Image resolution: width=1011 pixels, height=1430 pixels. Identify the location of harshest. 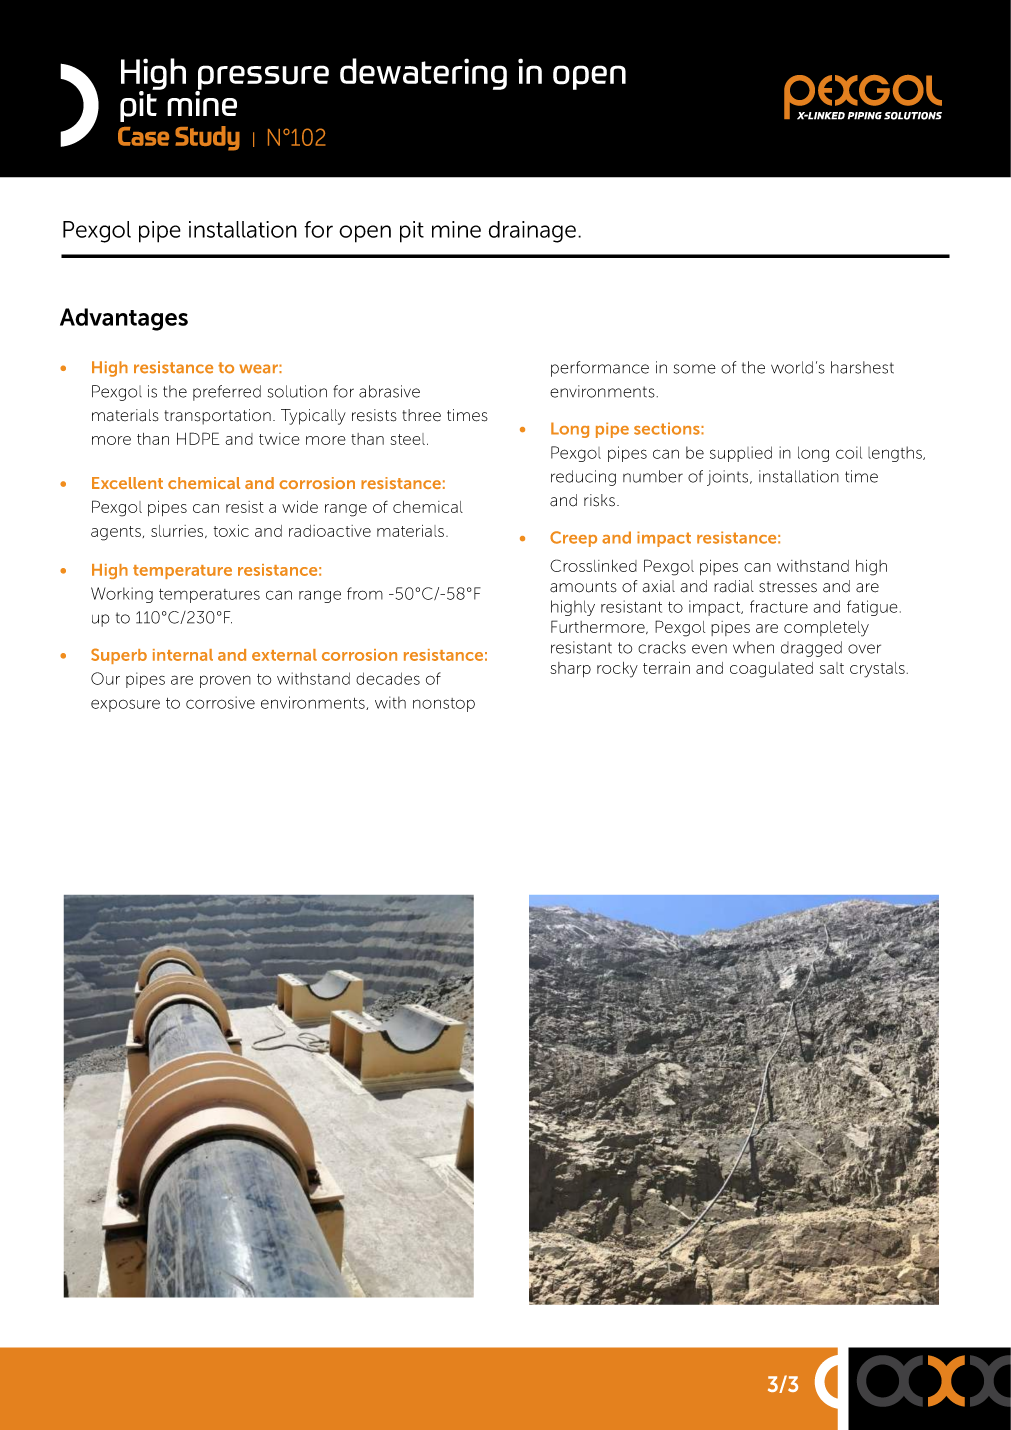
(862, 367).
